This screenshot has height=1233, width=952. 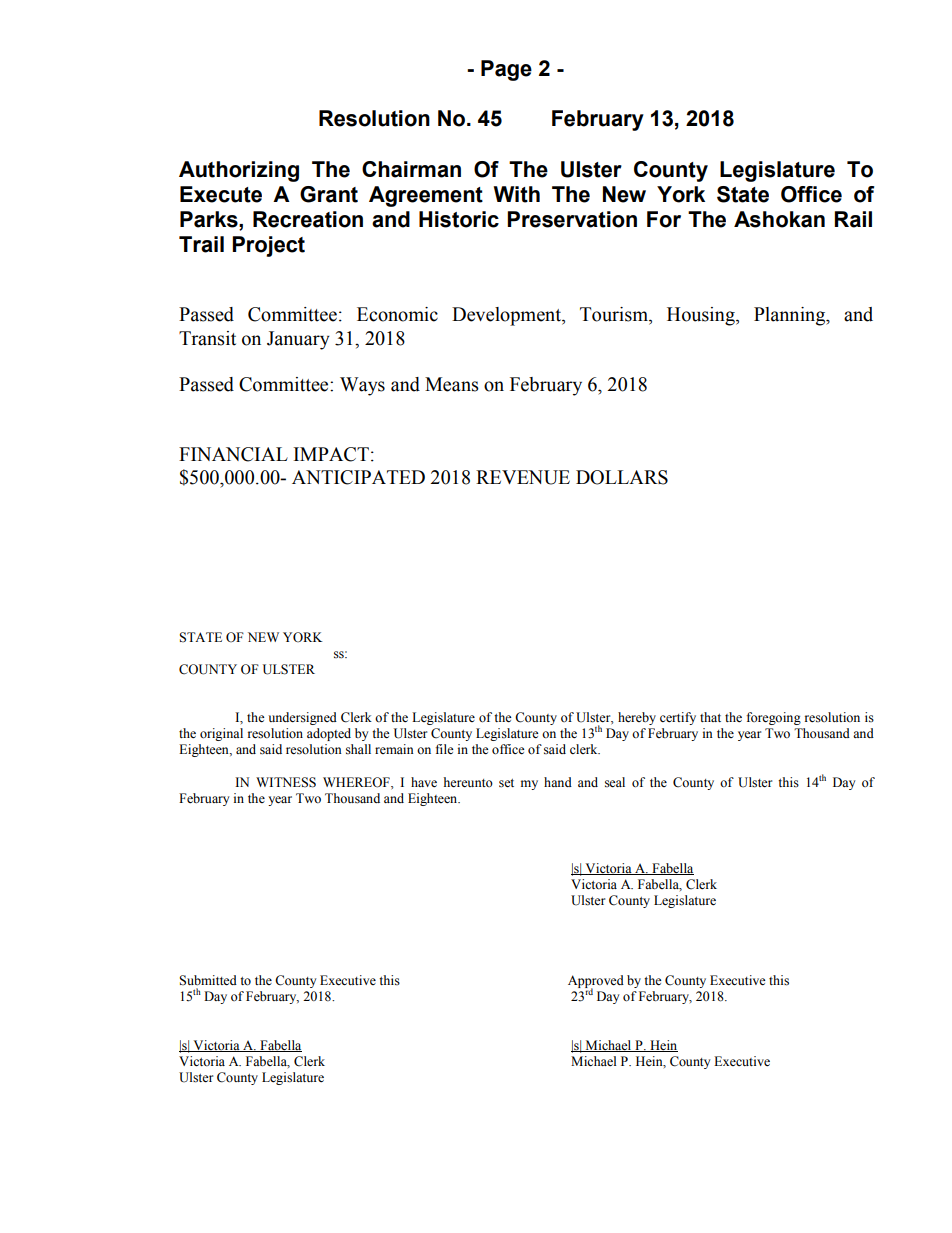 I want to click on DOLLARS, so click(x=622, y=477).
